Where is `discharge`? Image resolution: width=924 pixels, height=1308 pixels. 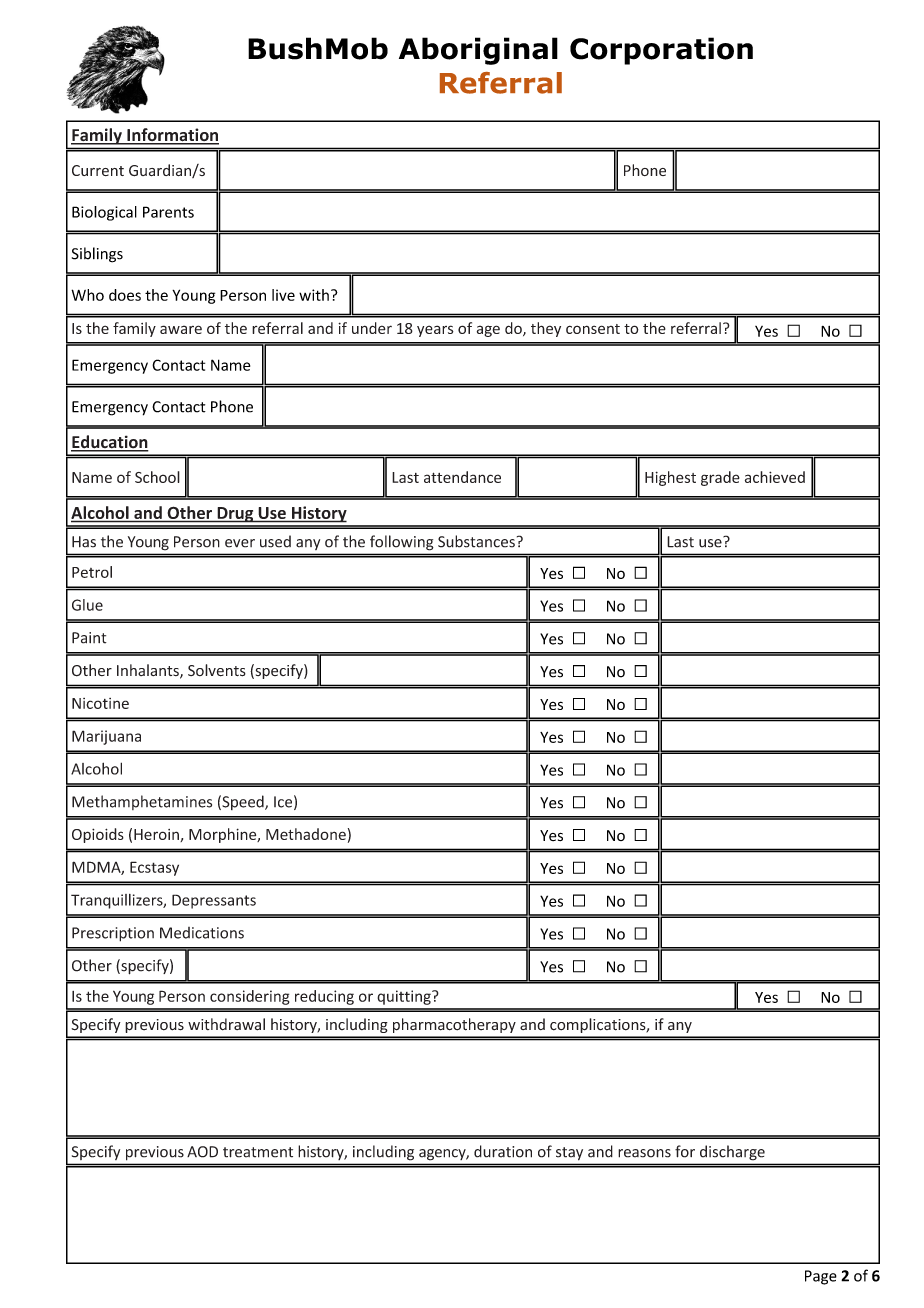
discharge is located at coordinates (732, 1152).
